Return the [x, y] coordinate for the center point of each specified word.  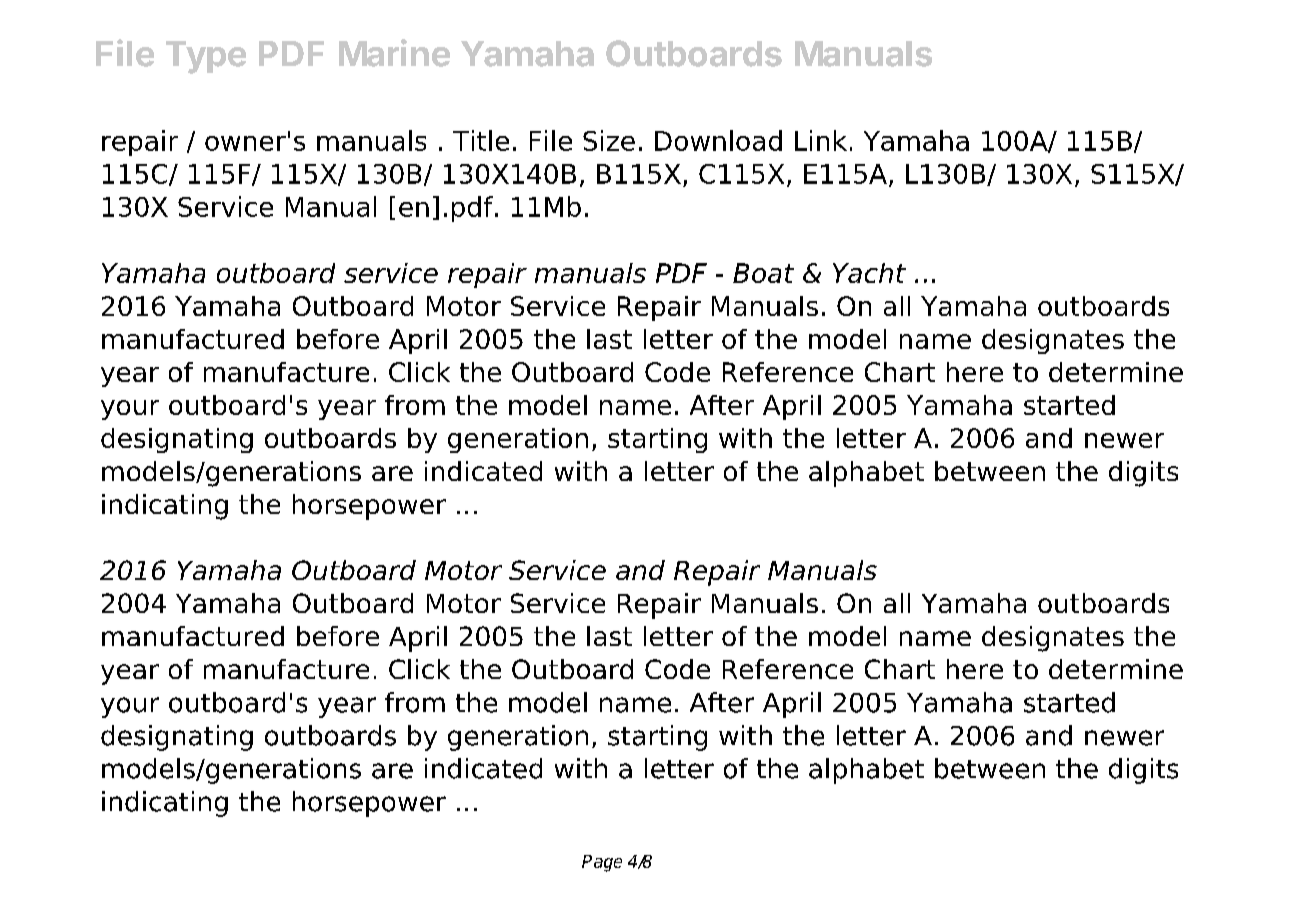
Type [206, 57]
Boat [763, 273]
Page [602, 863]
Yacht [869, 273]
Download [718, 140]
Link [821, 140]
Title [481, 140]
